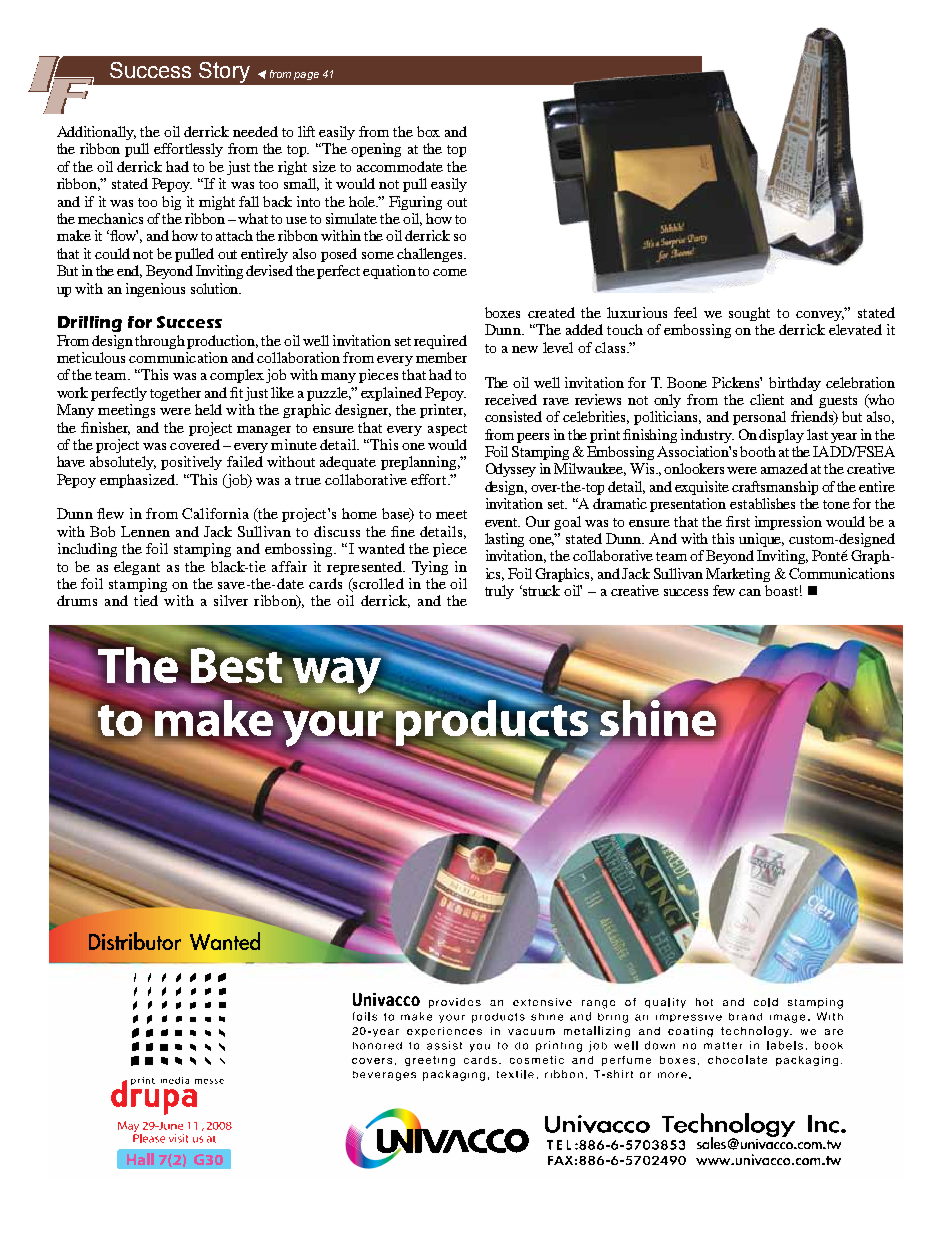  What do you see at coordinates (749, 314) in the screenshot?
I see `sought` at bounding box center [749, 314].
